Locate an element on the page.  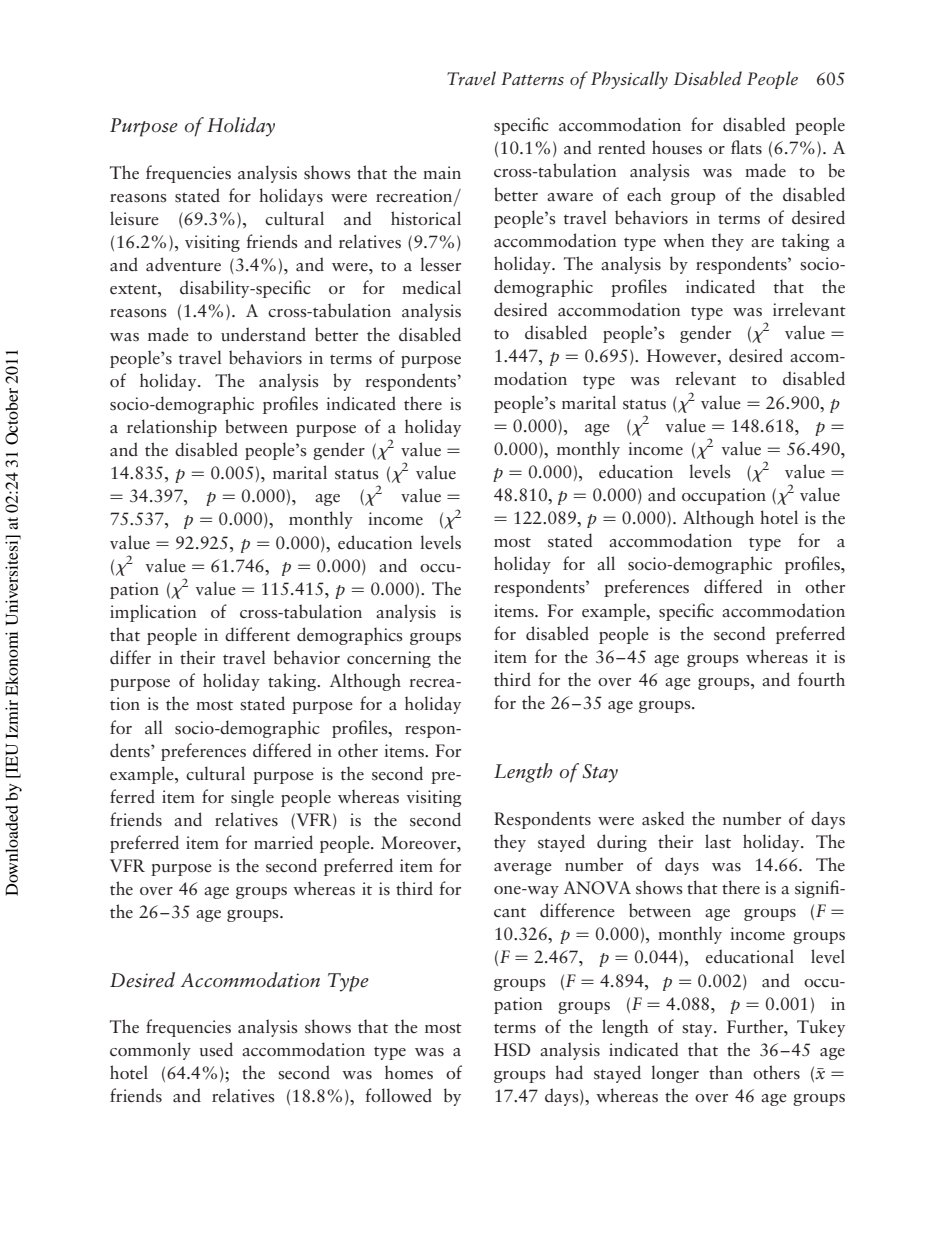
flats is located at coordinates (746, 147).
